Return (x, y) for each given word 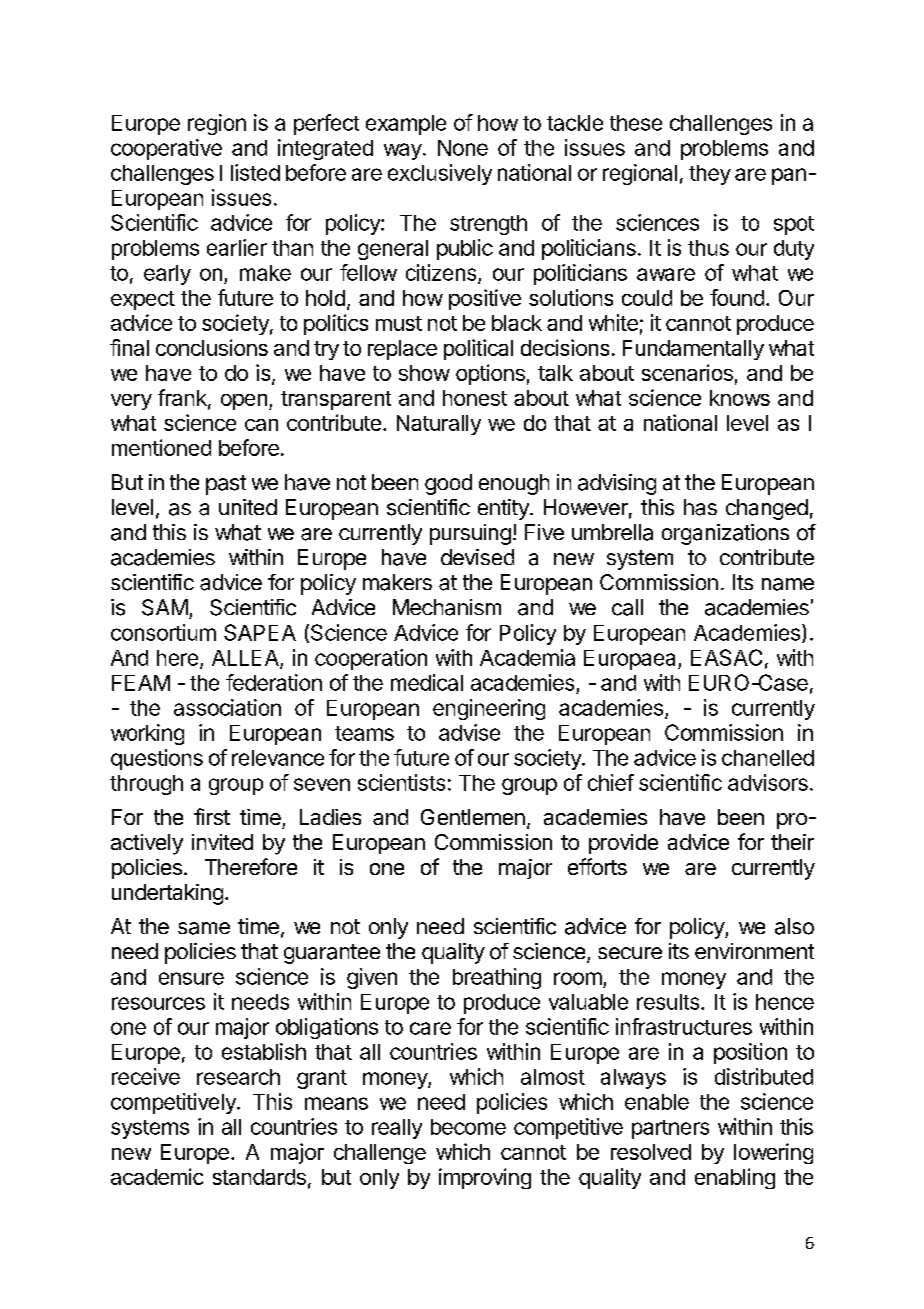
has (700, 507)
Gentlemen (473, 817)
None (463, 148)
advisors (768, 782)
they (710, 175)
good (448, 484)
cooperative (166, 149)
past (226, 485)
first (212, 816)
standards (259, 1177)
